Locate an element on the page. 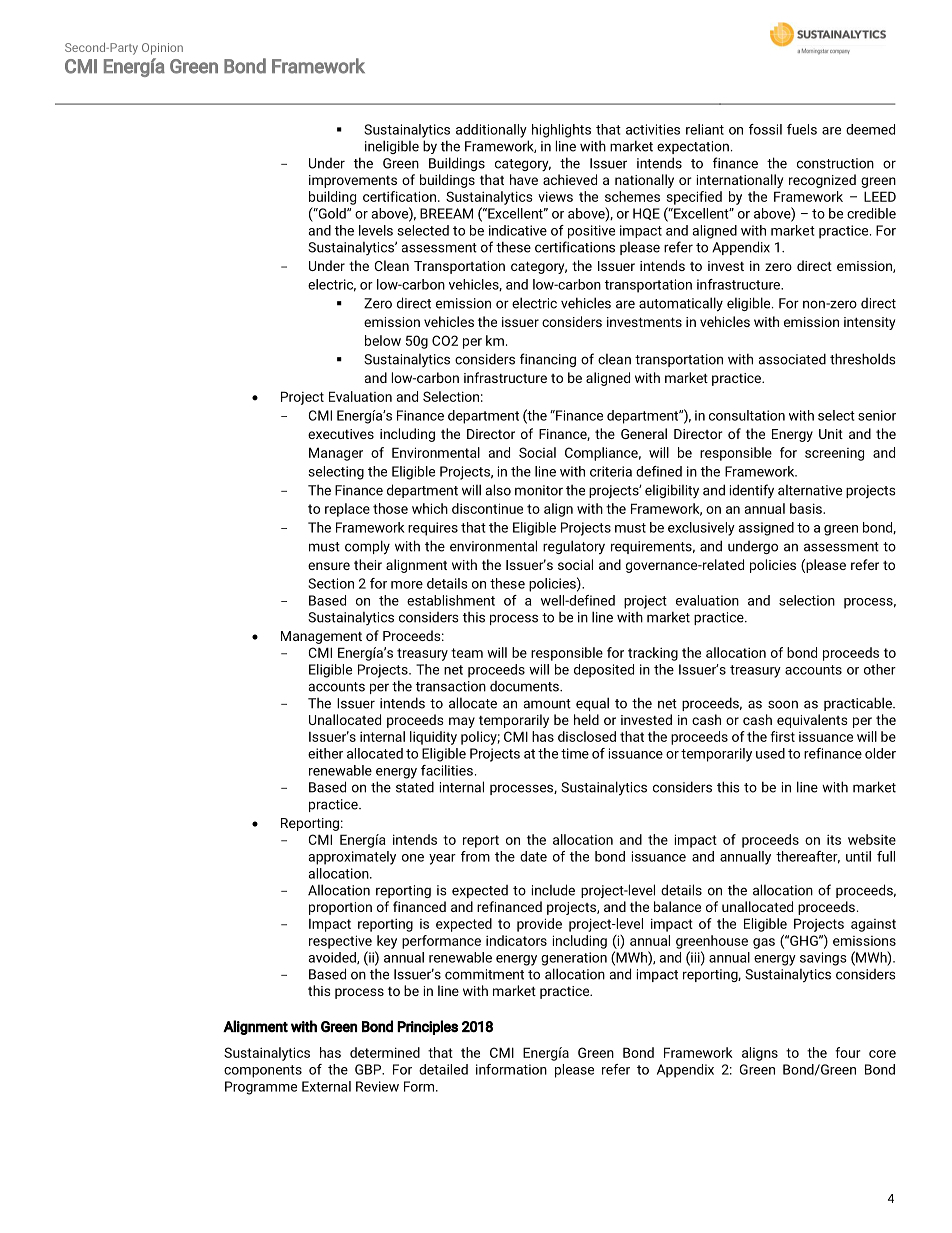  four is located at coordinates (848, 1052).
